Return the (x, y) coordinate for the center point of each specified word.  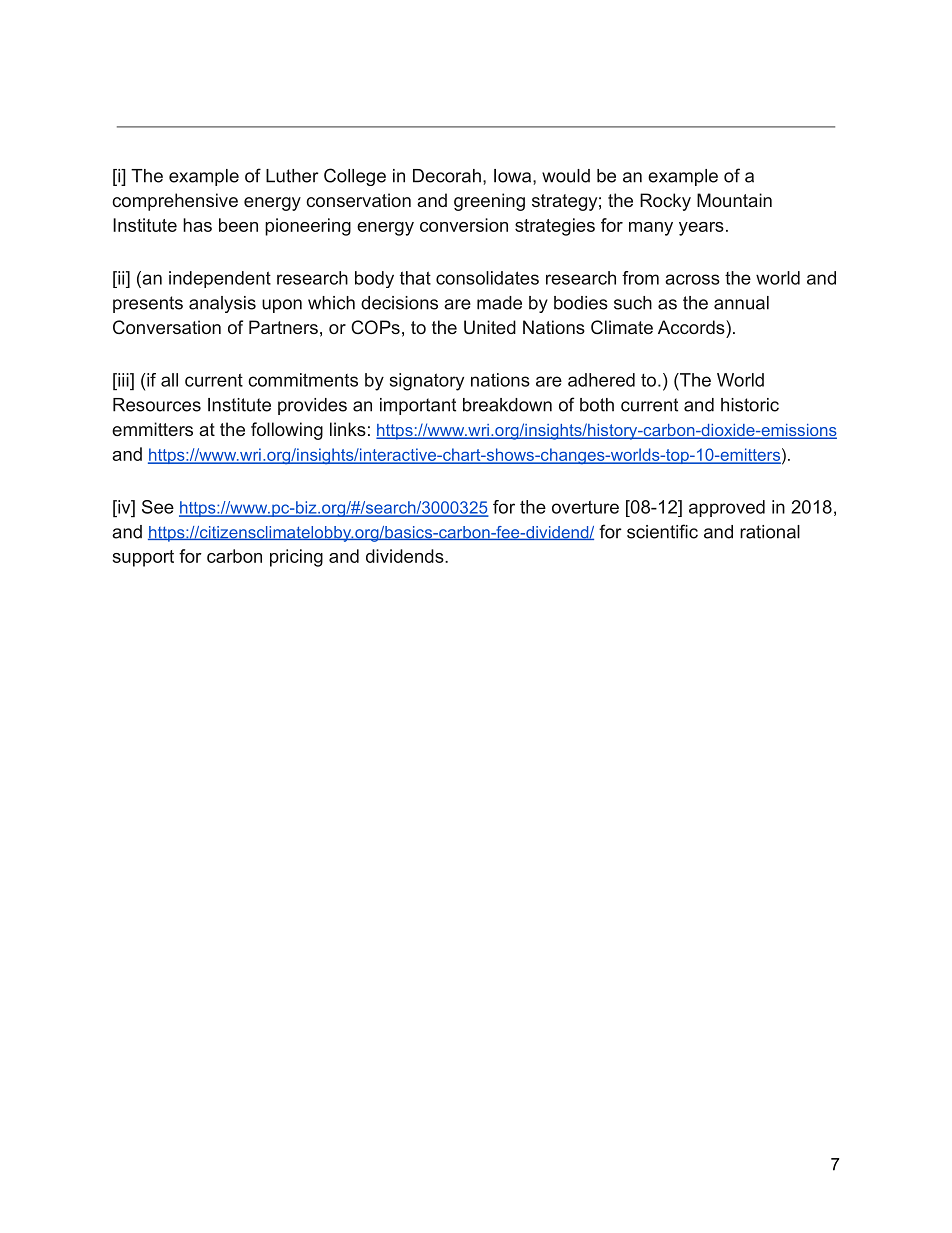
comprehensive (175, 202)
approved (727, 508)
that (415, 278)
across (692, 279)
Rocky (665, 202)
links (348, 429)
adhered (601, 380)
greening (489, 202)
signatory (427, 382)
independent (220, 279)
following (287, 431)
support (143, 558)
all (169, 380)
